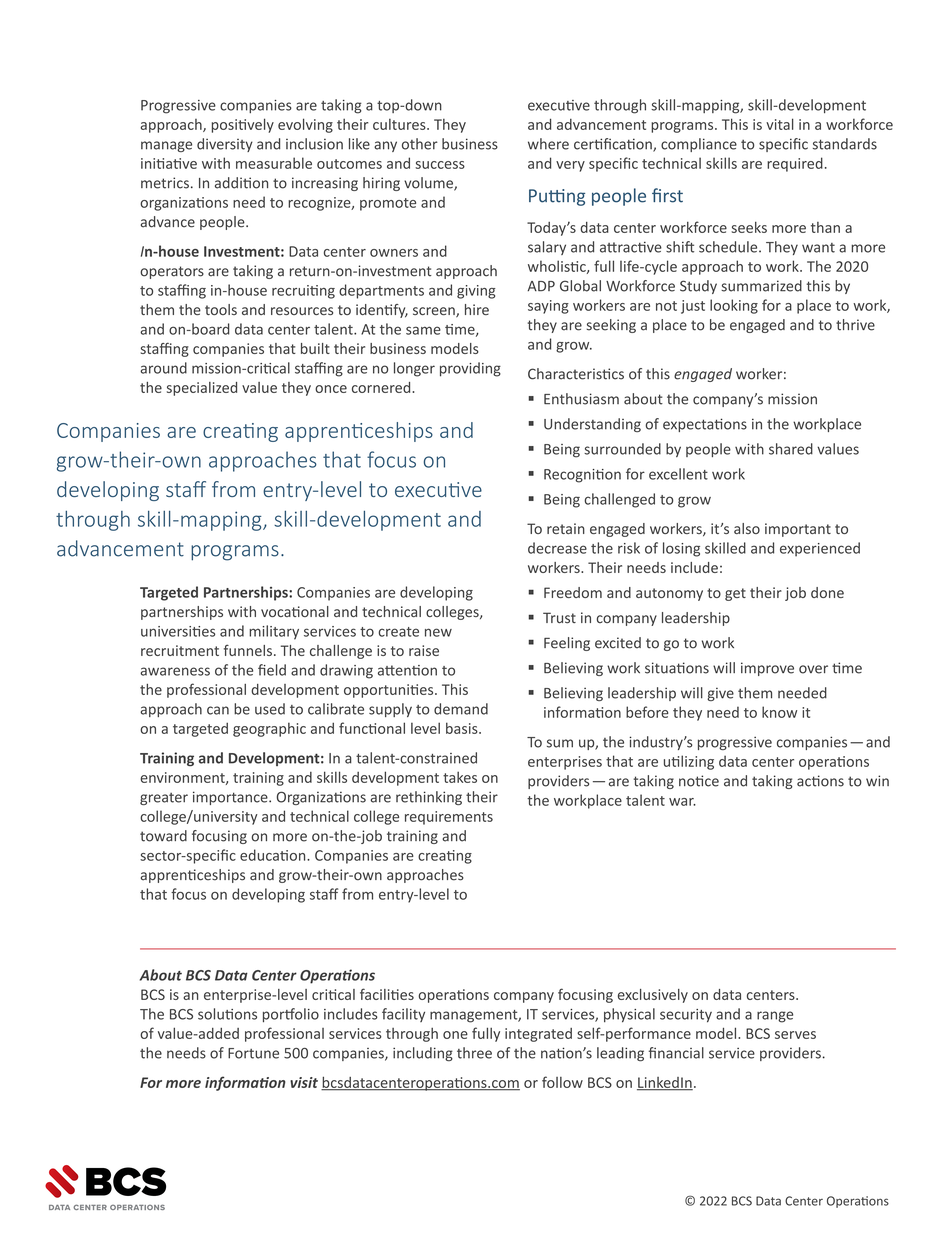  Describe the element at coordinates (795, 164) in the screenshot. I see `required` at that location.
